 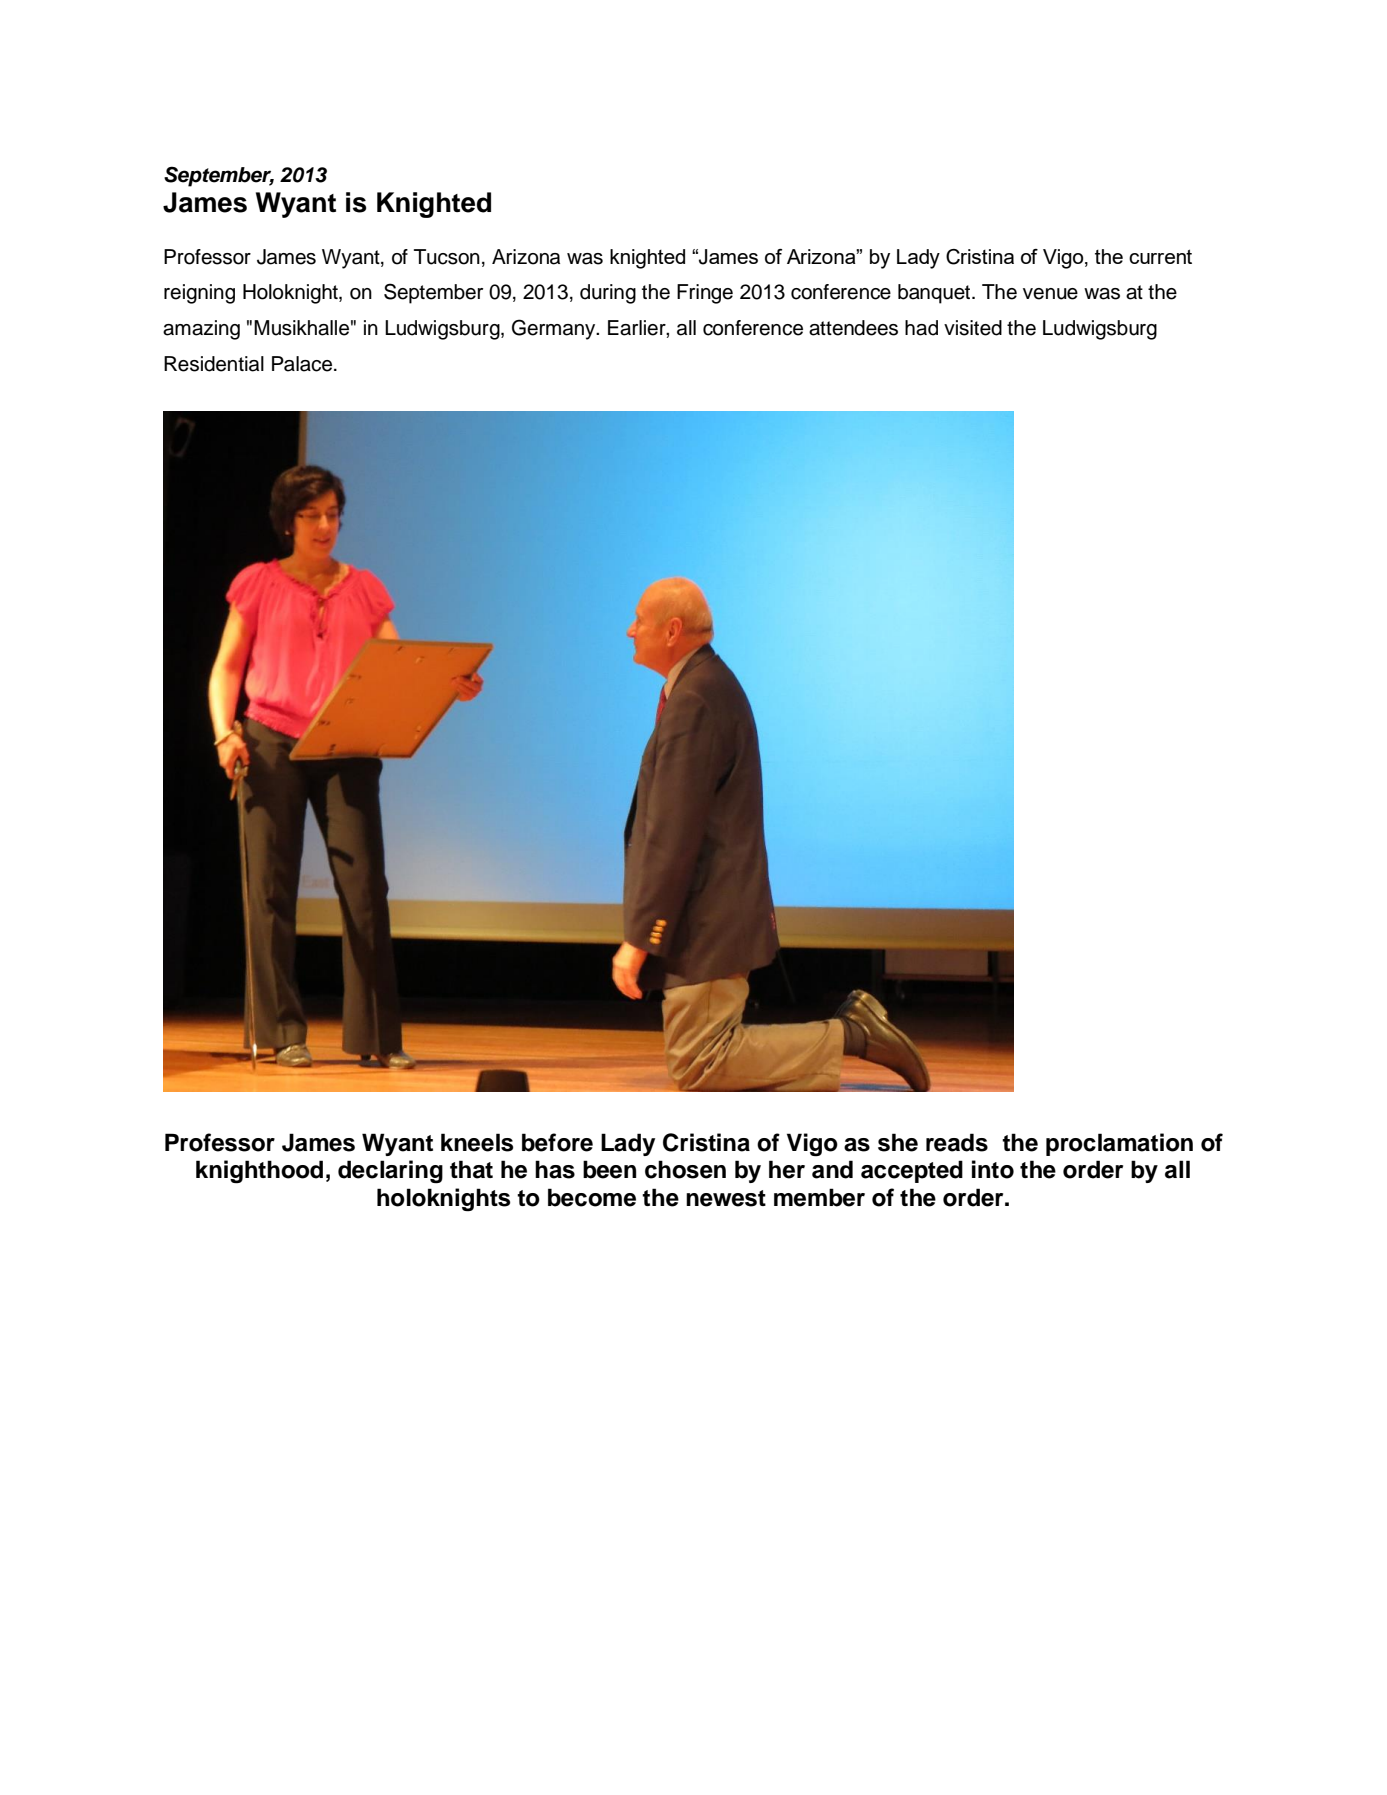 What do you see at coordinates (259, 1172) in the image?
I see `knighthood` at bounding box center [259, 1172].
